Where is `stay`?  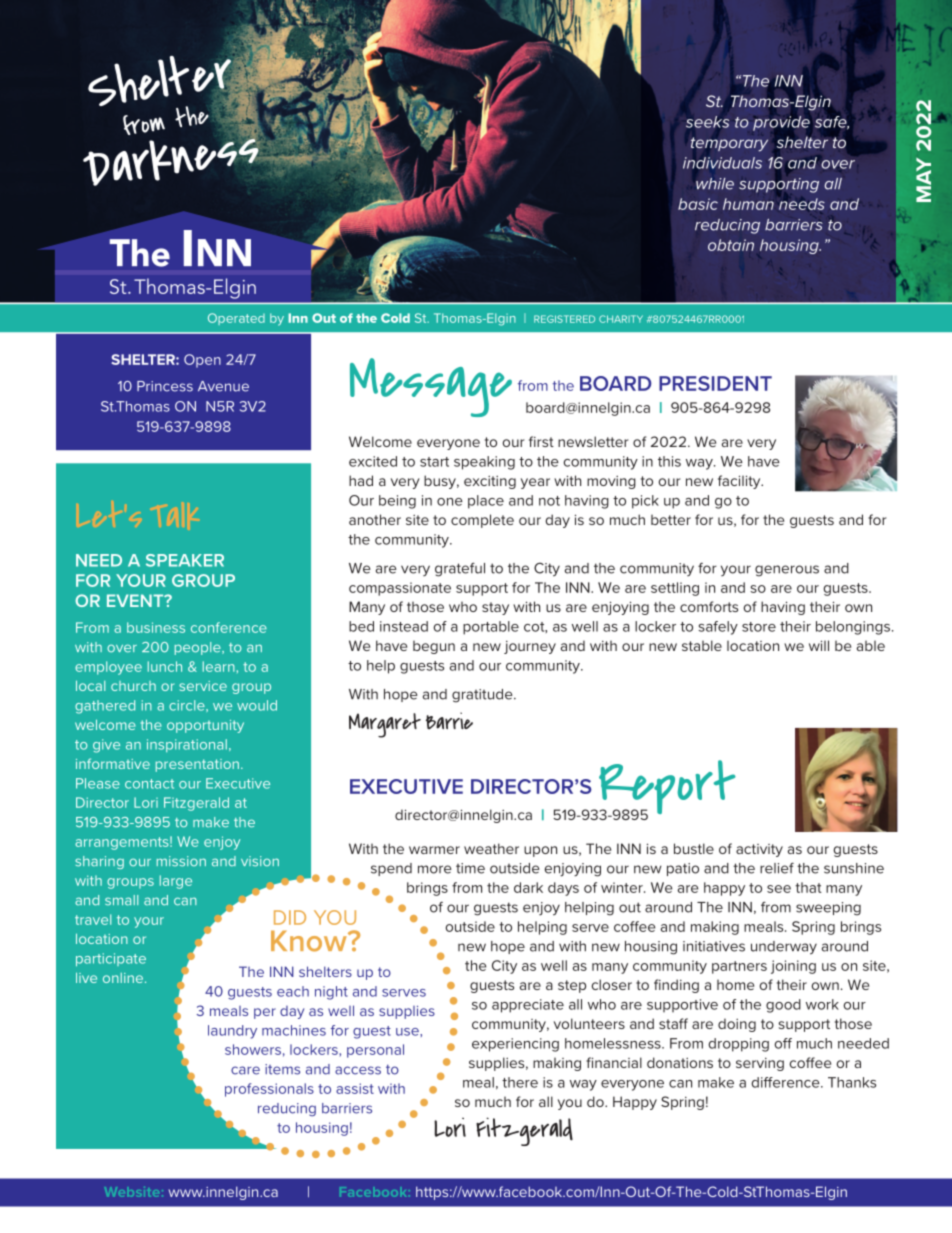 stay is located at coordinates (495, 608).
